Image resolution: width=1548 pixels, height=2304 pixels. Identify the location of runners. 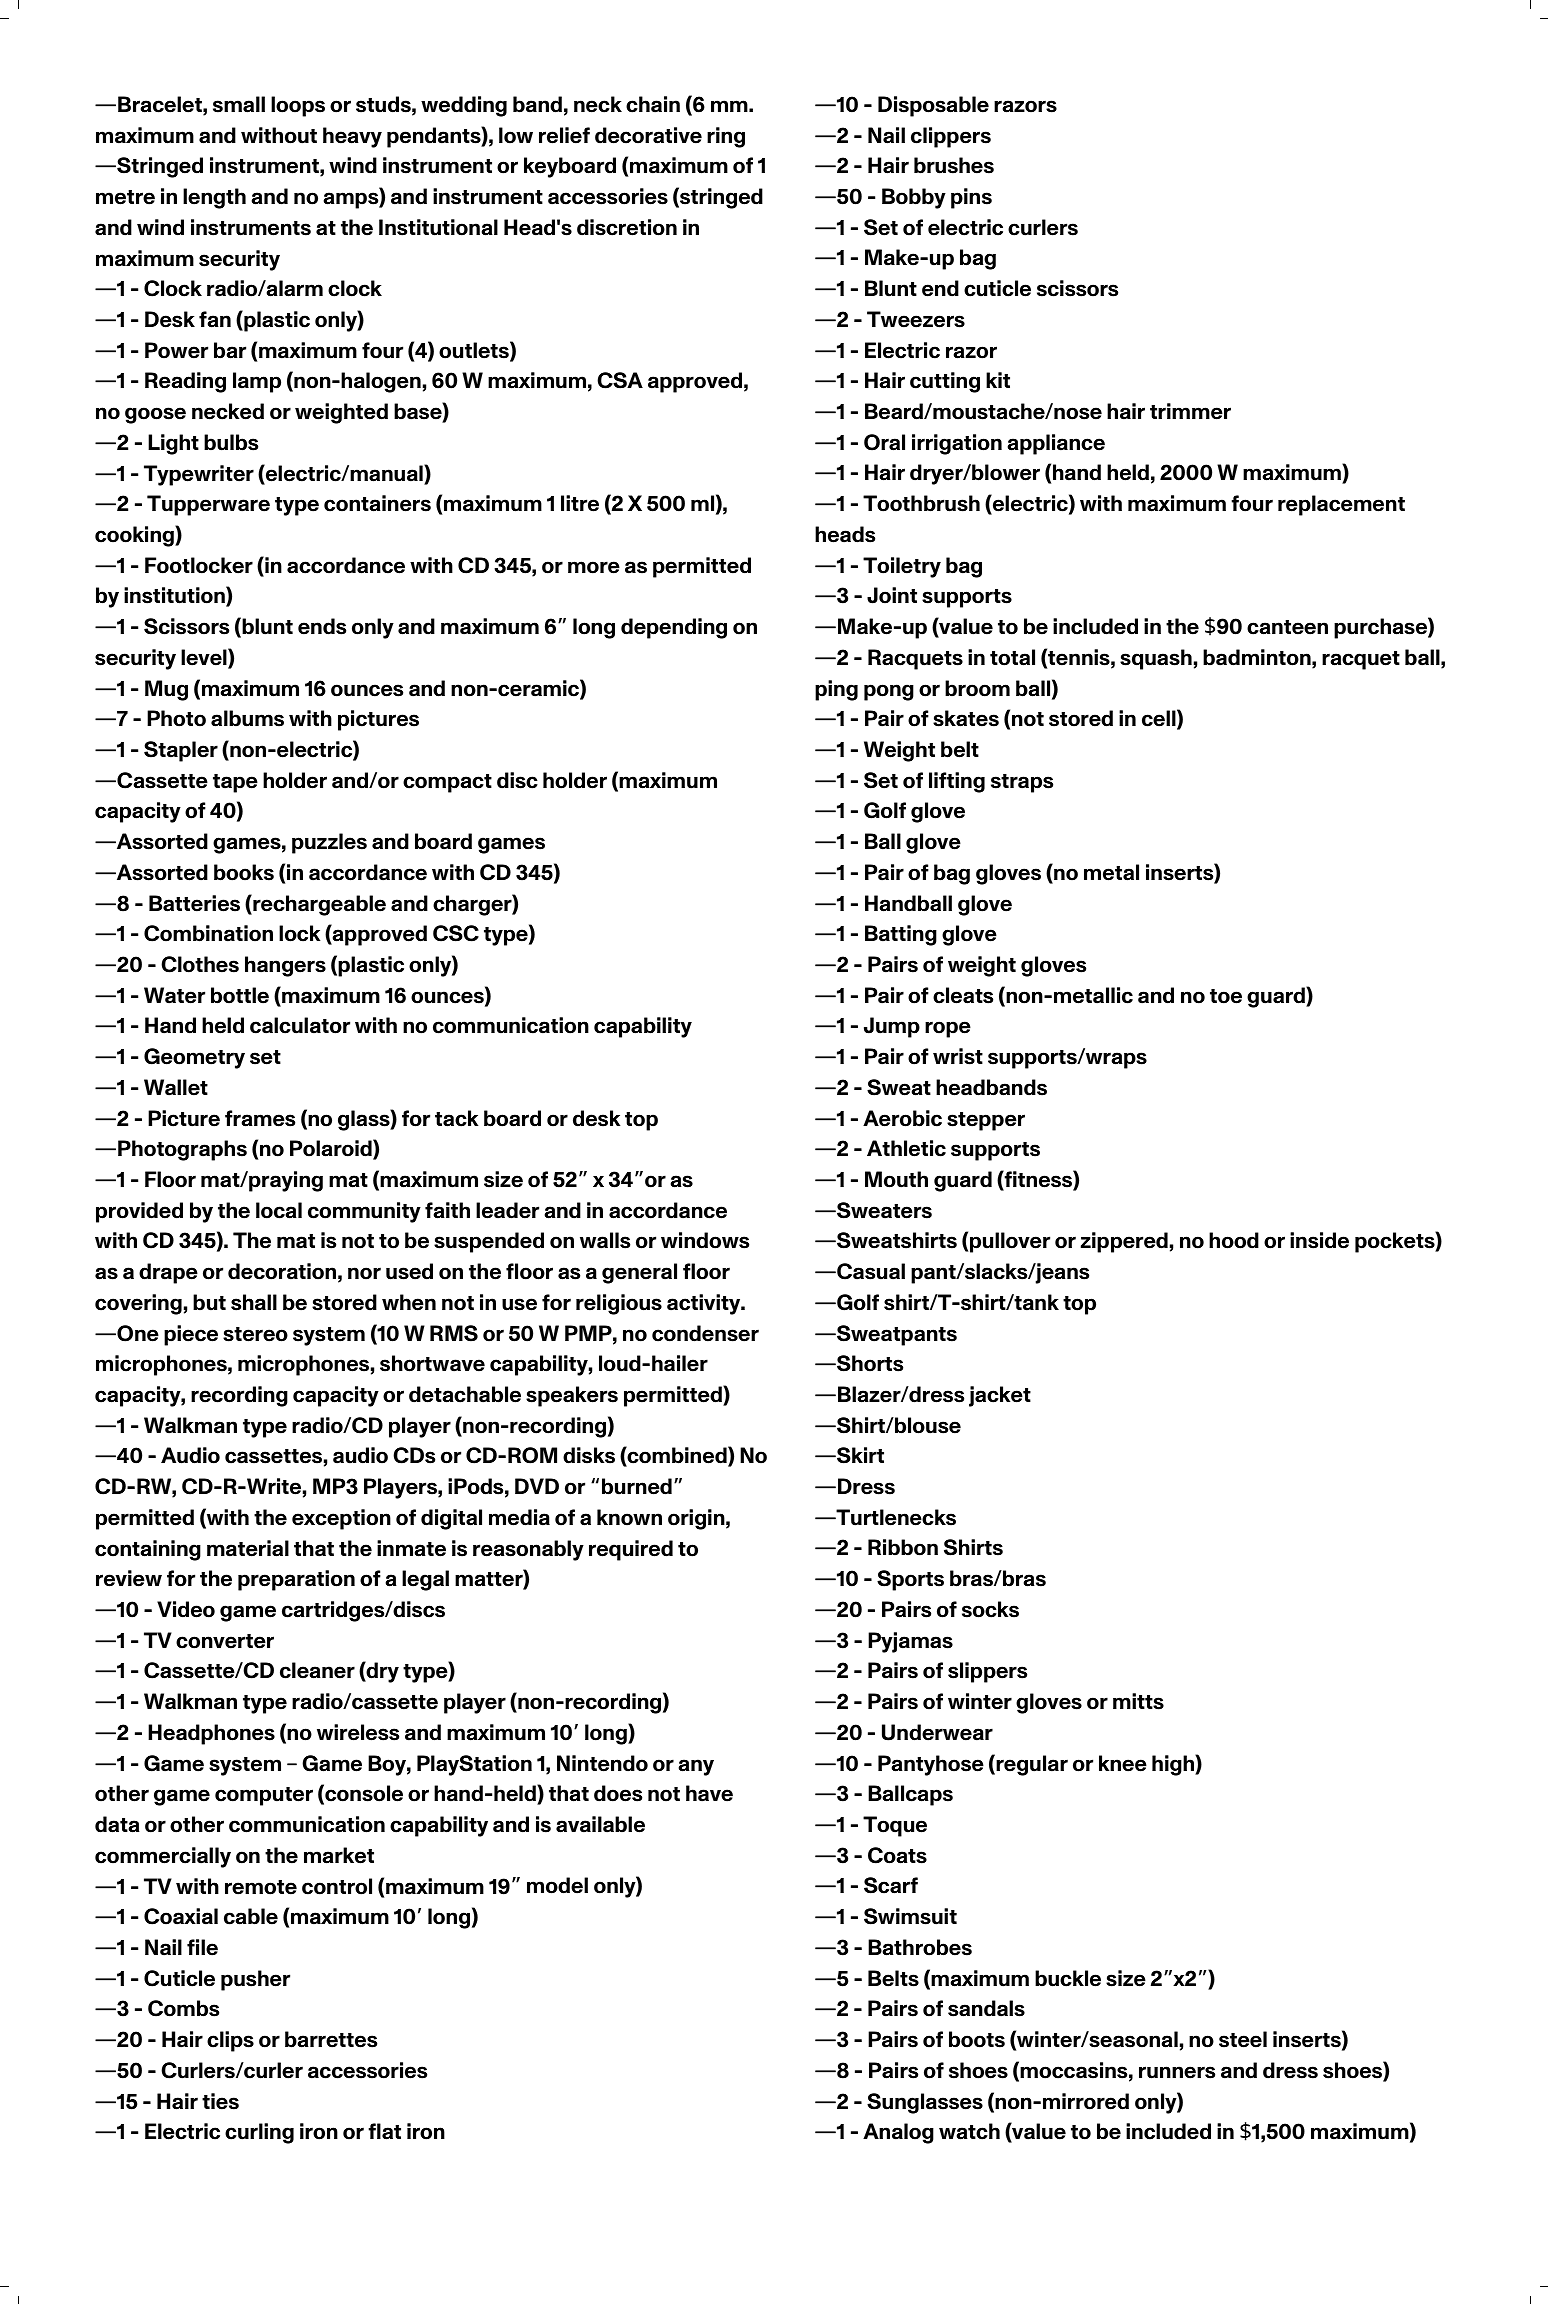
(1177, 2072).
